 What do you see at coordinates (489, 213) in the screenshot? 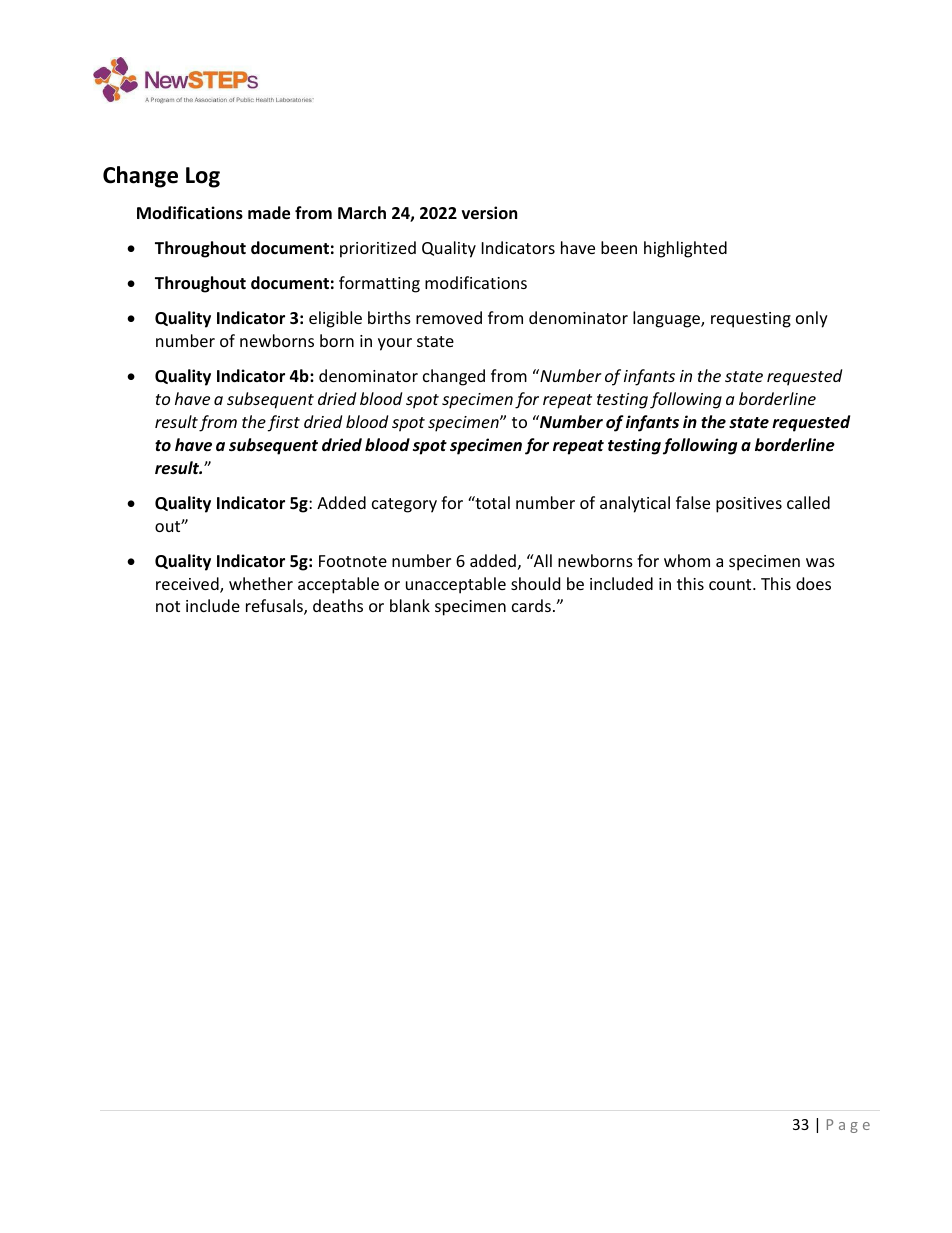
I see `version` at bounding box center [489, 213].
